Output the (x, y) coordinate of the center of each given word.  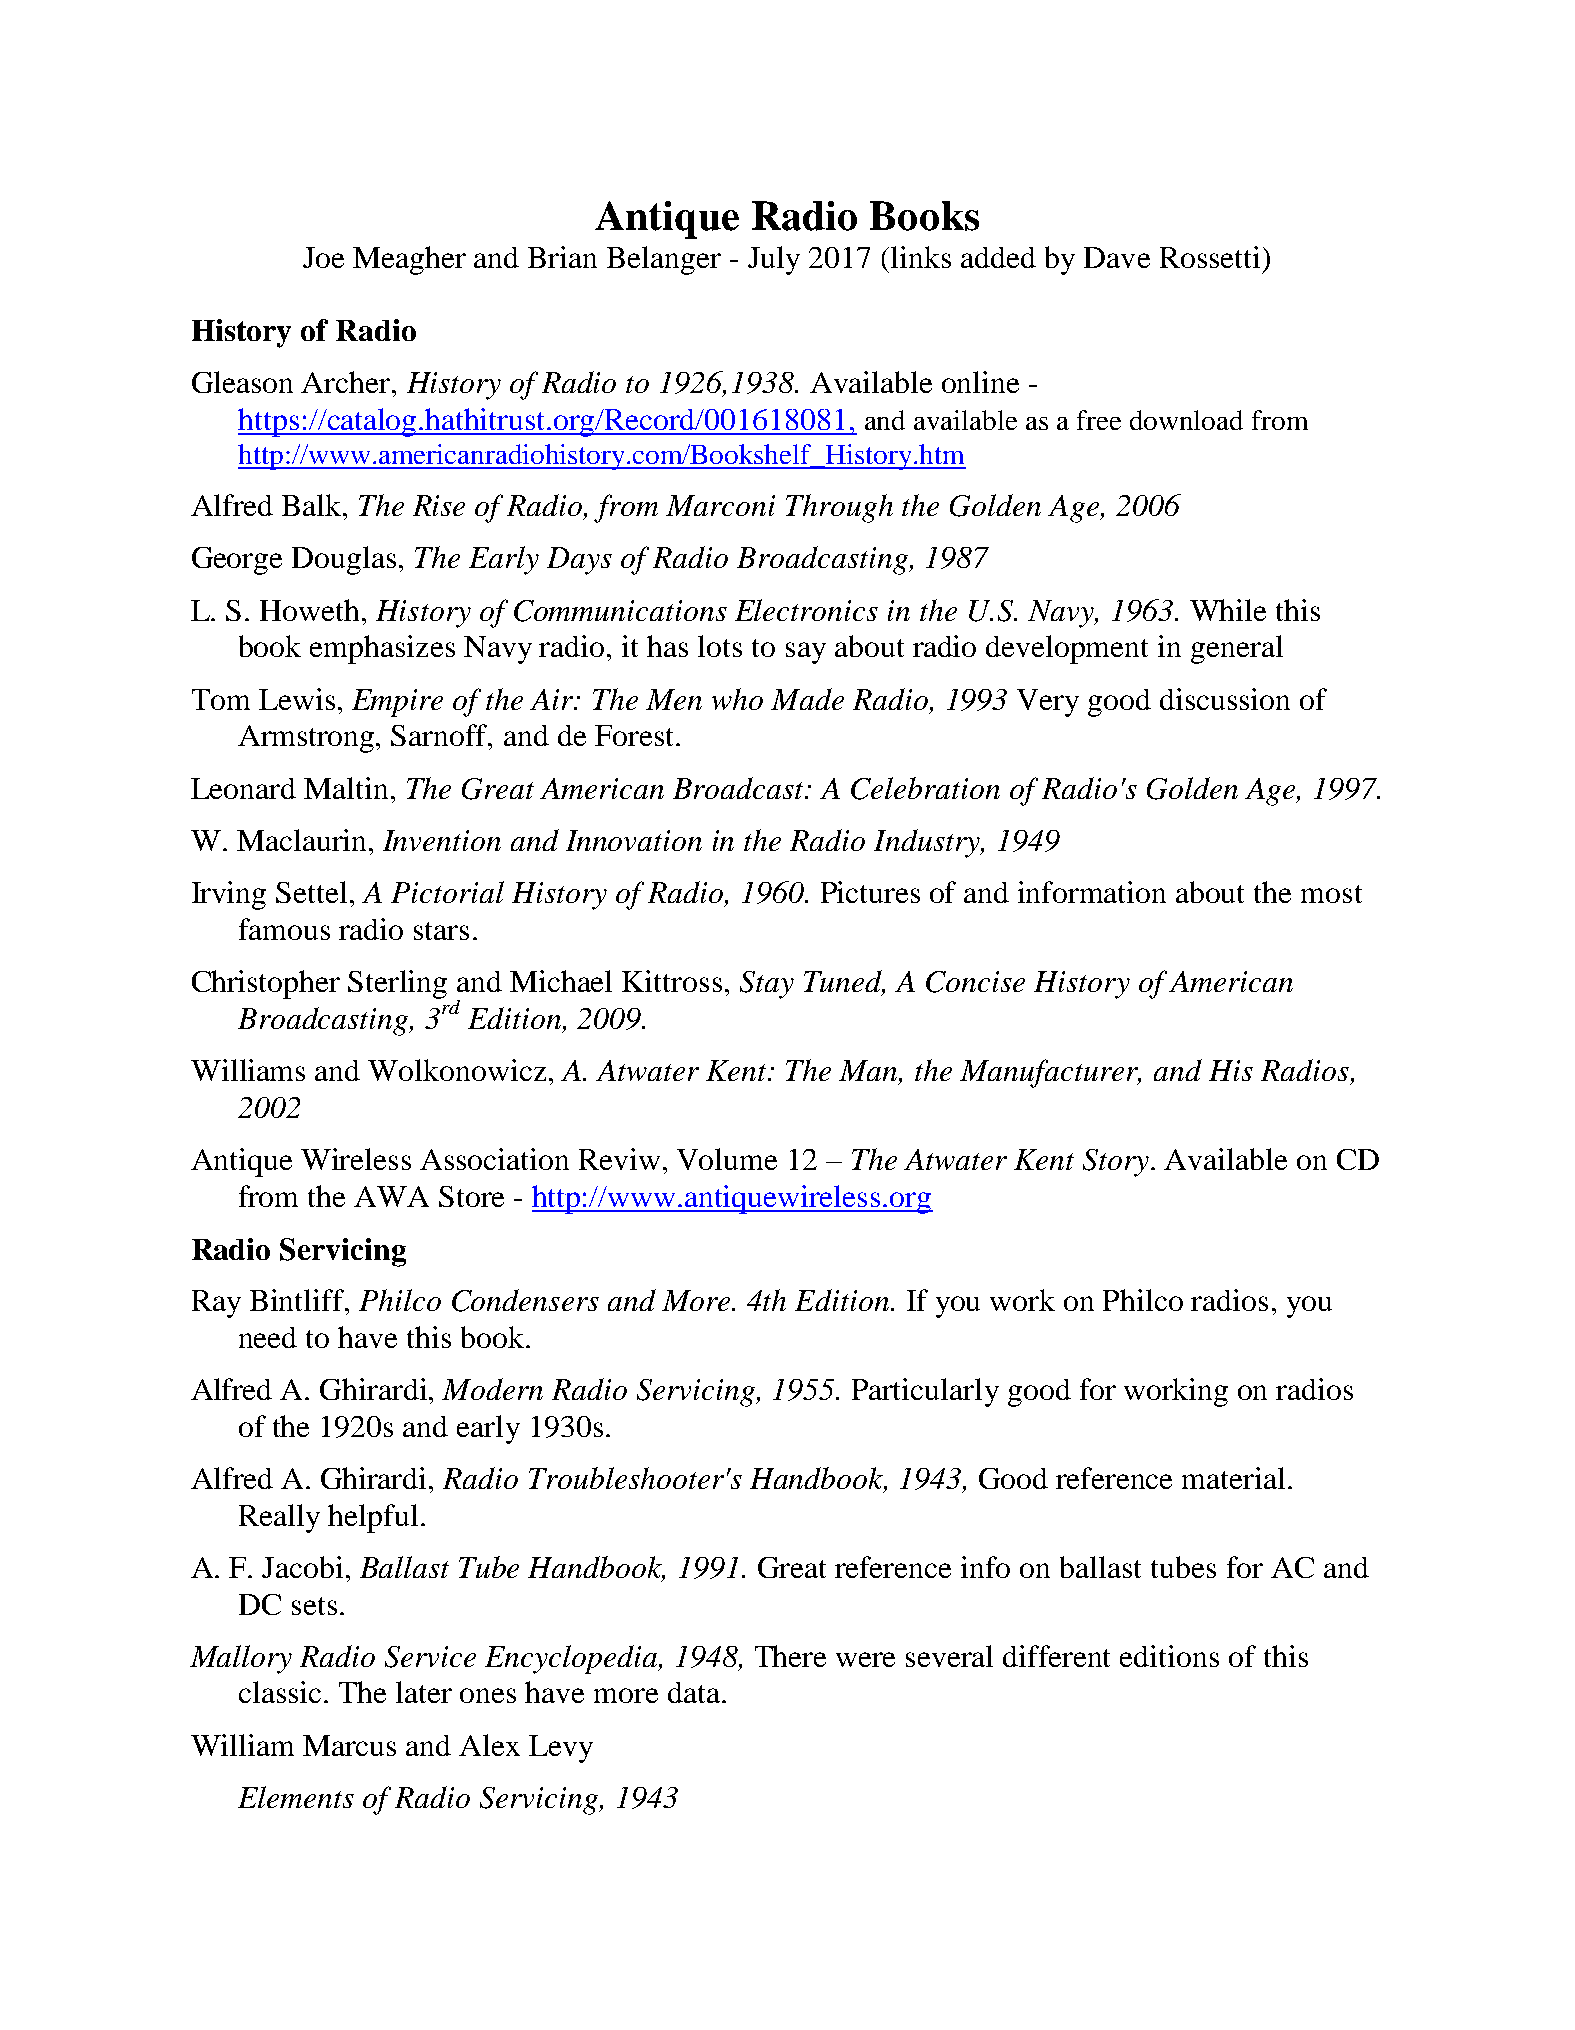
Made (807, 699)
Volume (727, 1159)
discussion (1225, 699)
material (1233, 1478)
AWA (391, 1196)
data (694, 1692)
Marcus (349, 1745)
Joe (323, 257)
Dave (1117, 257)
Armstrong (307, 739)
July (774, 260)
